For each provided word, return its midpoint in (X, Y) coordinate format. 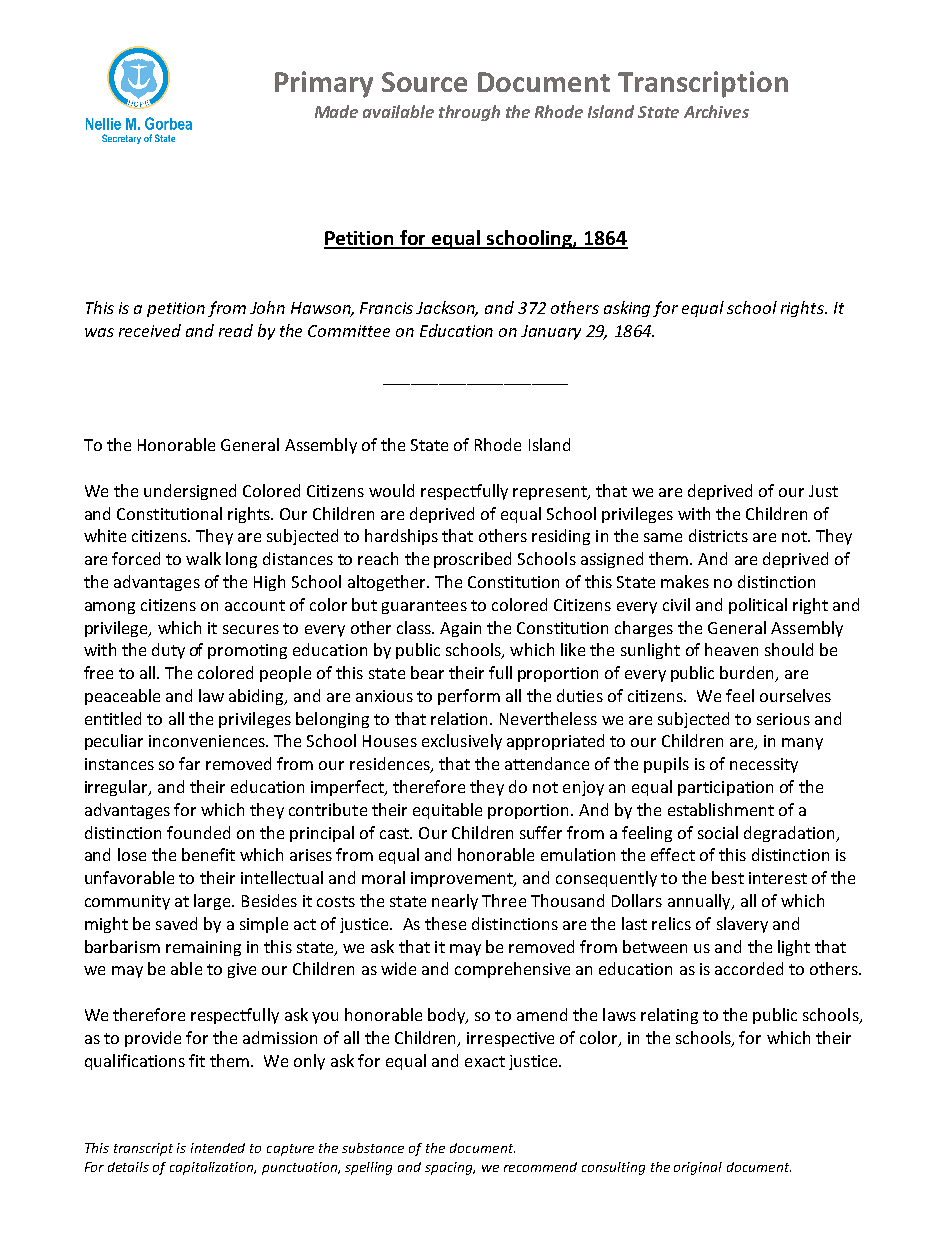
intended (218, 1148)
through (469, 113)
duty (168, 651)
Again (460, 629)
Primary (324, 84)
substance (373, 1148)
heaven (731, 649)
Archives (716, 111)
